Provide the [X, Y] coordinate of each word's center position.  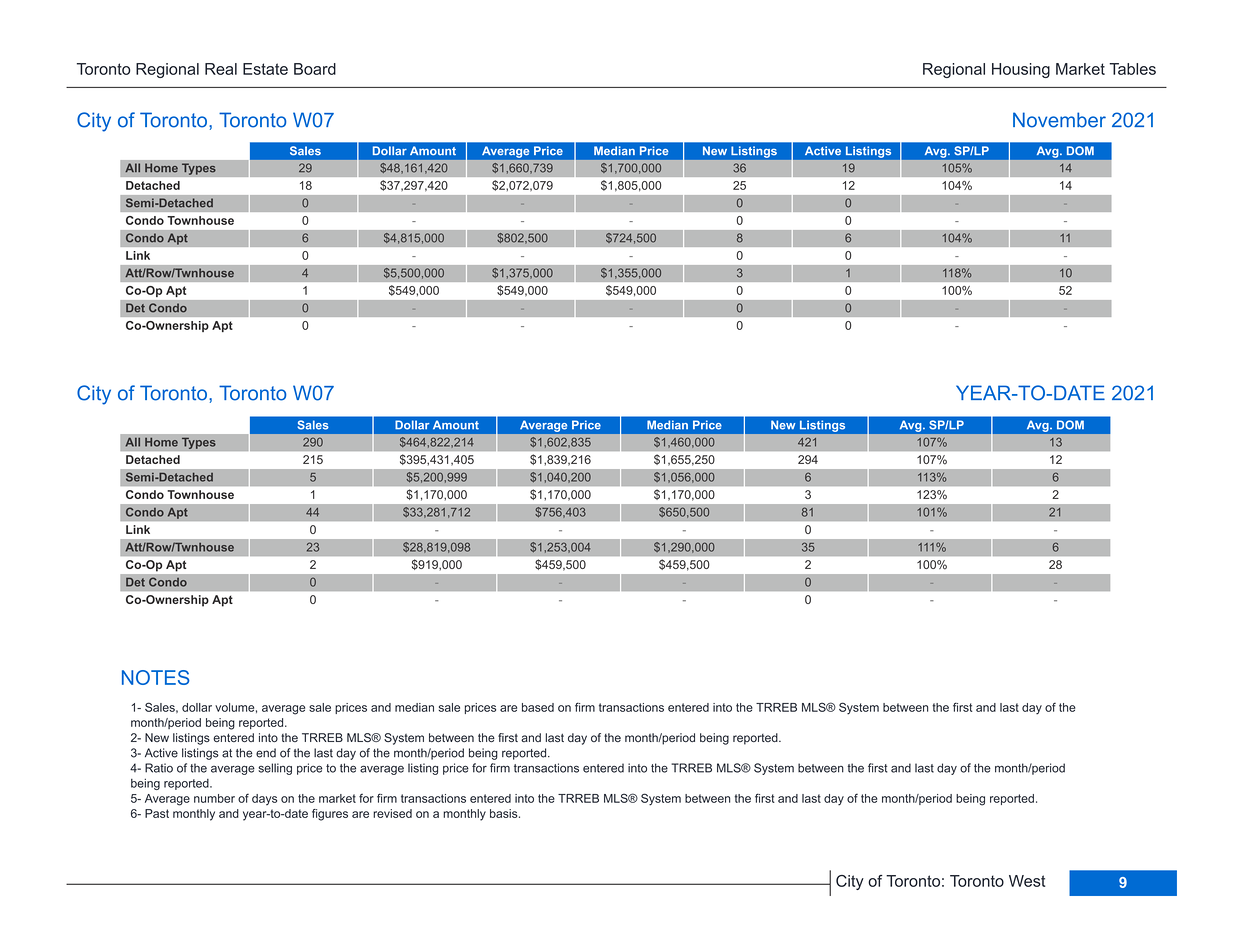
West [1027, 881]
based [538, 707]
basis [505, 813]
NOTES [155, 677]
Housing [1021, 70]
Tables [1132, 69]
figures [330, 815]
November [1059, 120]
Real [221, 69]
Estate [265, 69]
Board [315, 69]
